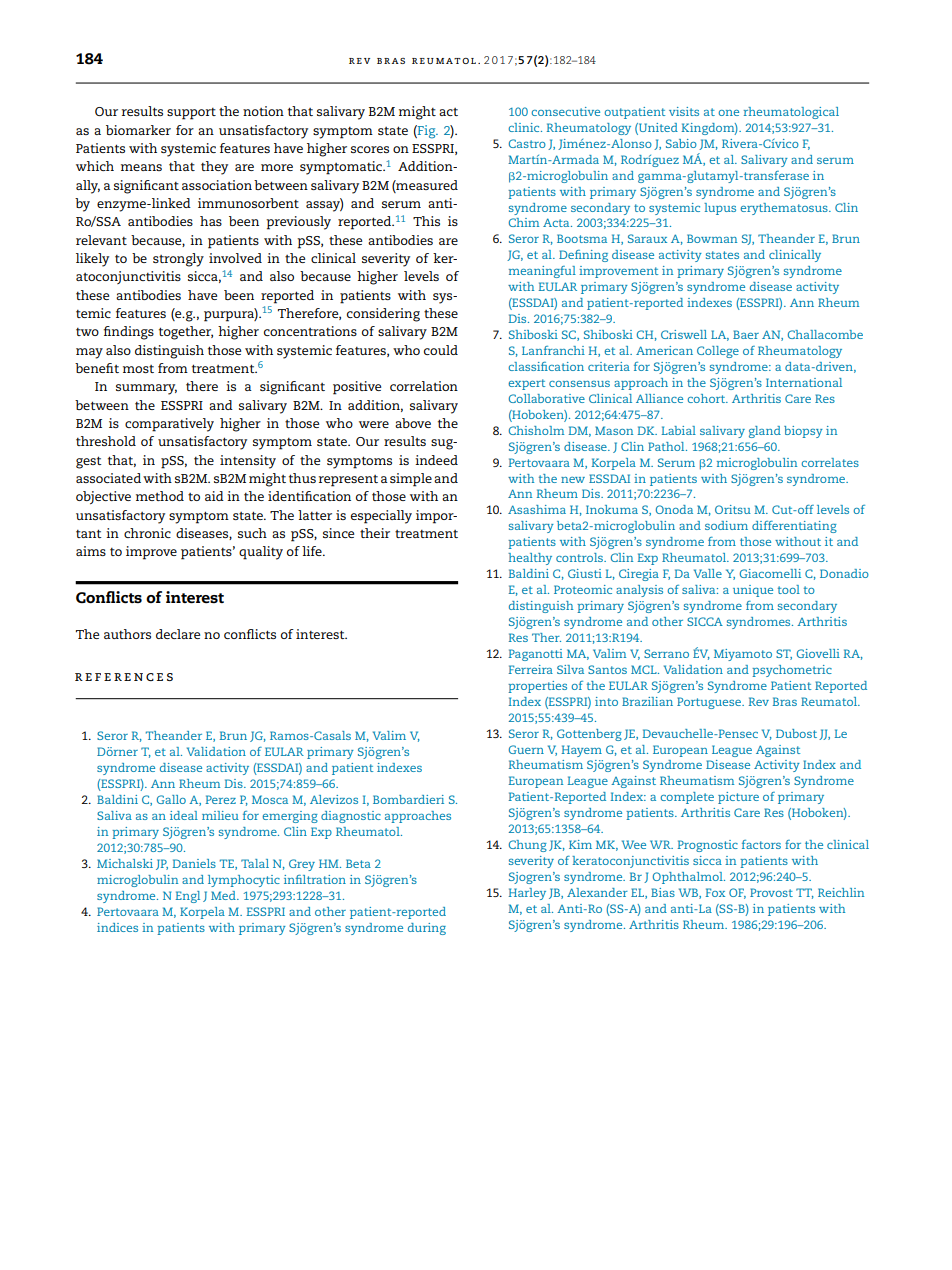 The width and height of the screenshot is (952, 1270). Describe the element at coordinates (715, 892) in the screenshot. I see `Fox` at that location.
